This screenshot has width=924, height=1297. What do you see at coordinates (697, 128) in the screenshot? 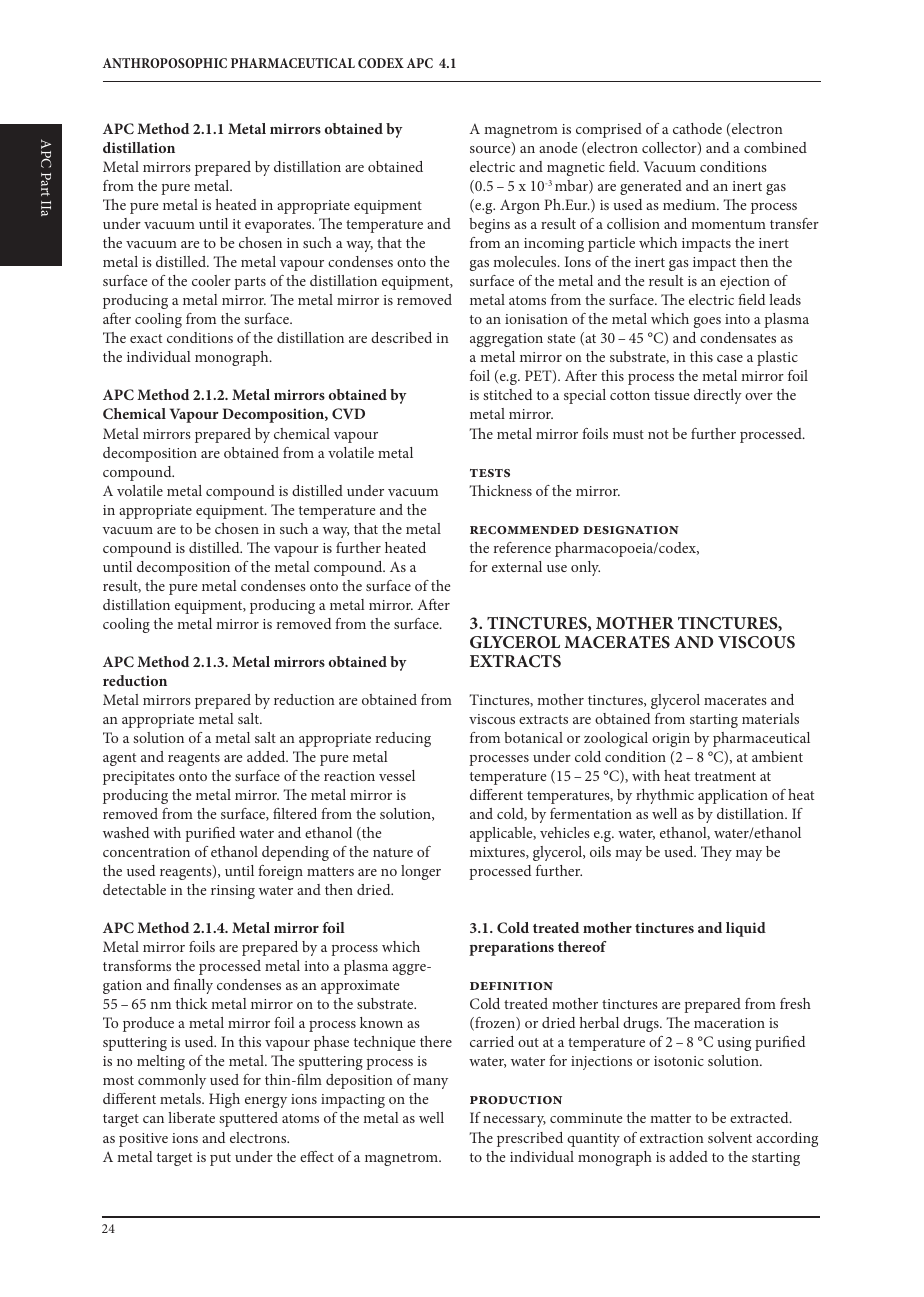
I see `cathode` at bounding box center [697, 128].
